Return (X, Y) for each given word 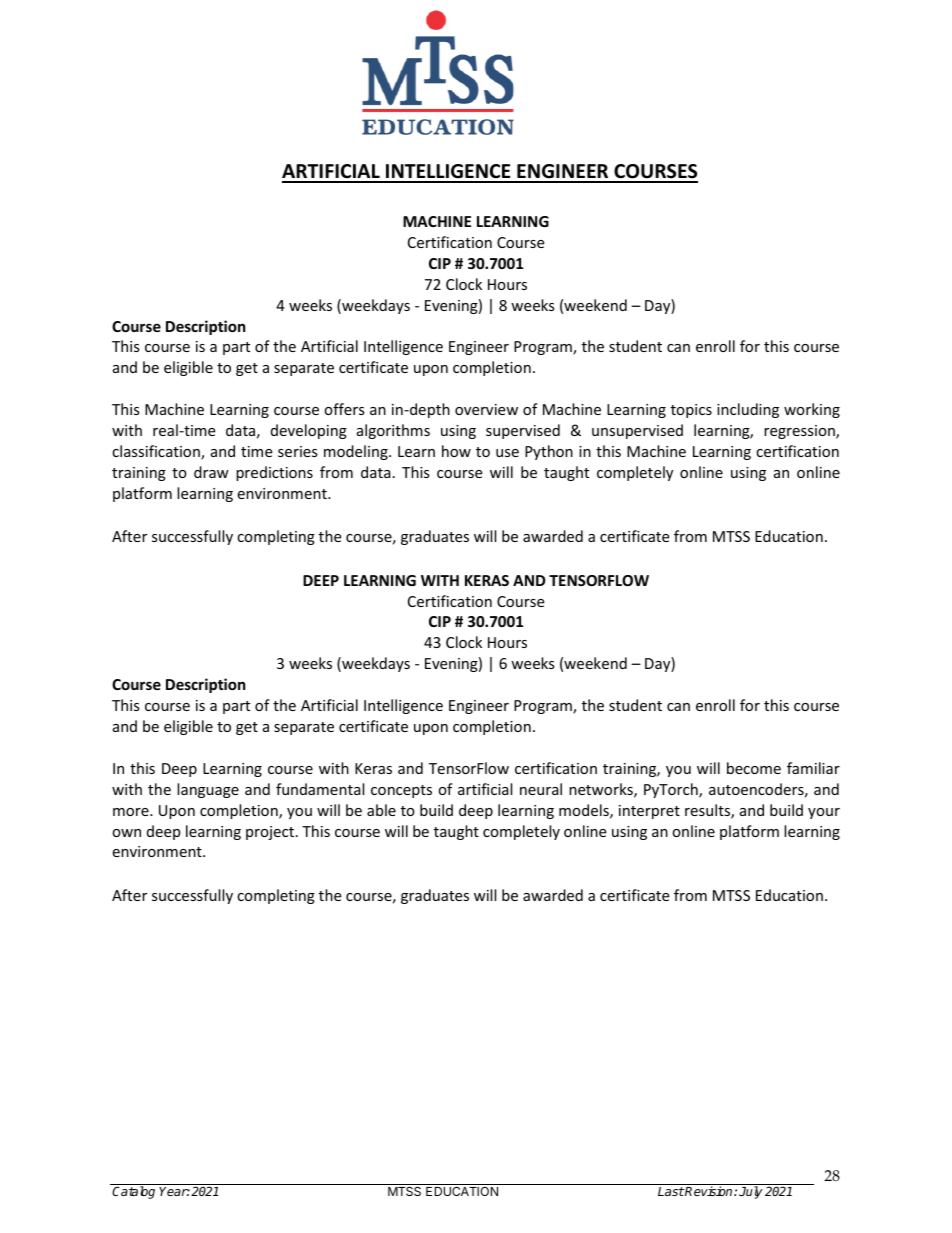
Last (671, 1191)
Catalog (133, 1192)
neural (541, 789)
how (456, 451)
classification (157, 452)
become (754, 768)
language (208, 790)
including (748, 410)
